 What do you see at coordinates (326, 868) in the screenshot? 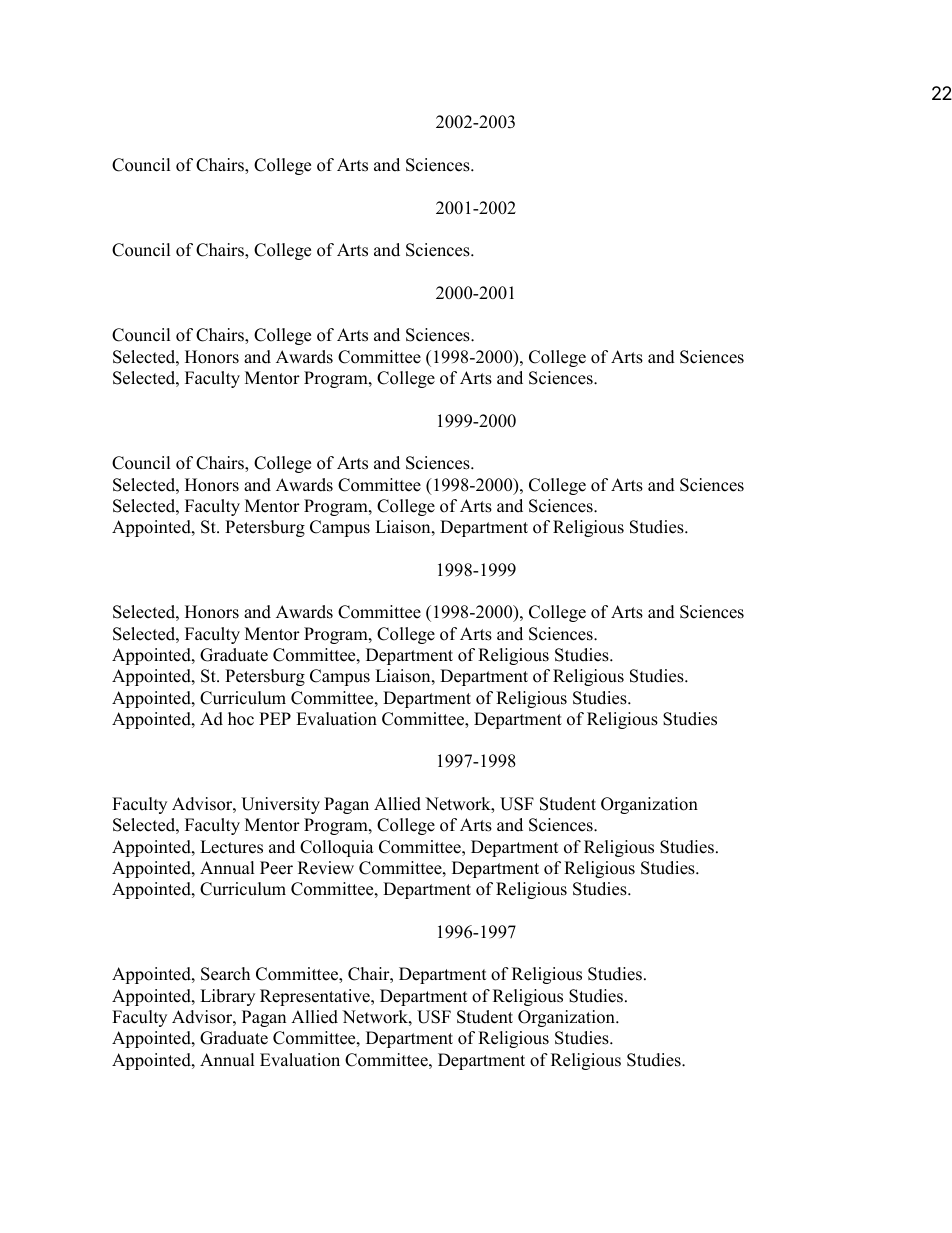
I see `Review` at bounding box center [326, 868].
